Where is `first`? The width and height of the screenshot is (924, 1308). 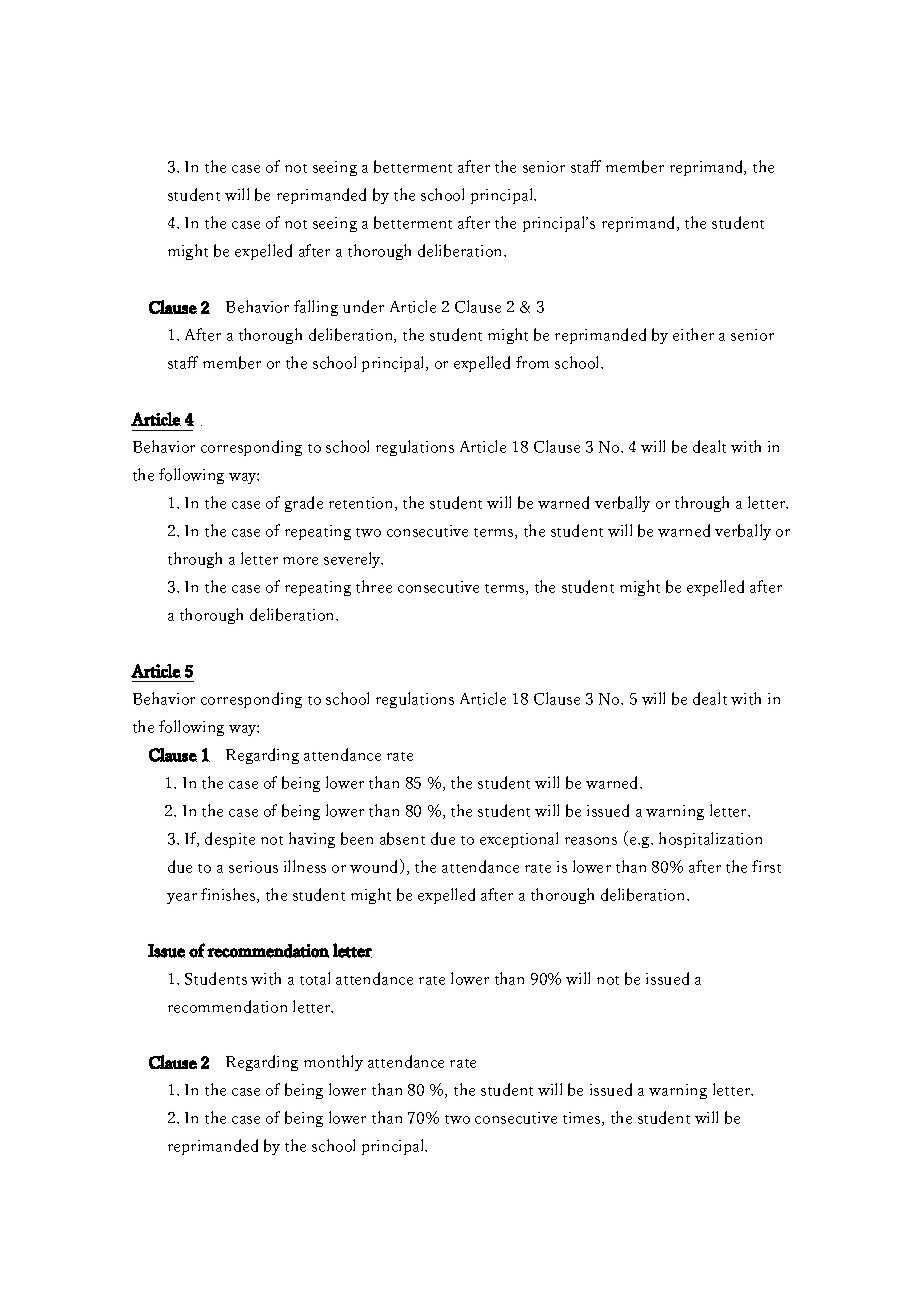
first is located at coordinates (766, 866).
